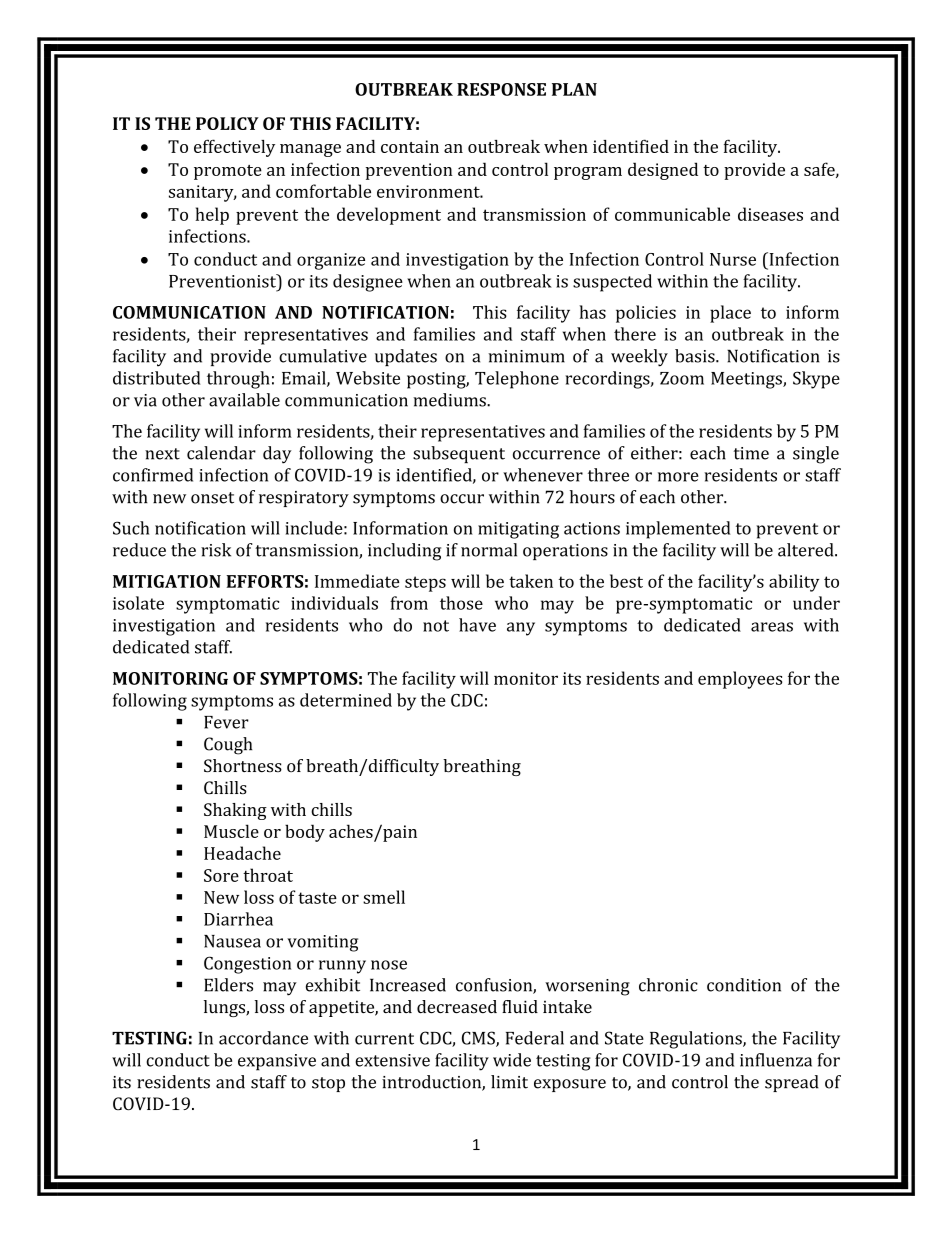 The image size is (952, 1233). I want to click on MITIGATION, so click(167, 581).
